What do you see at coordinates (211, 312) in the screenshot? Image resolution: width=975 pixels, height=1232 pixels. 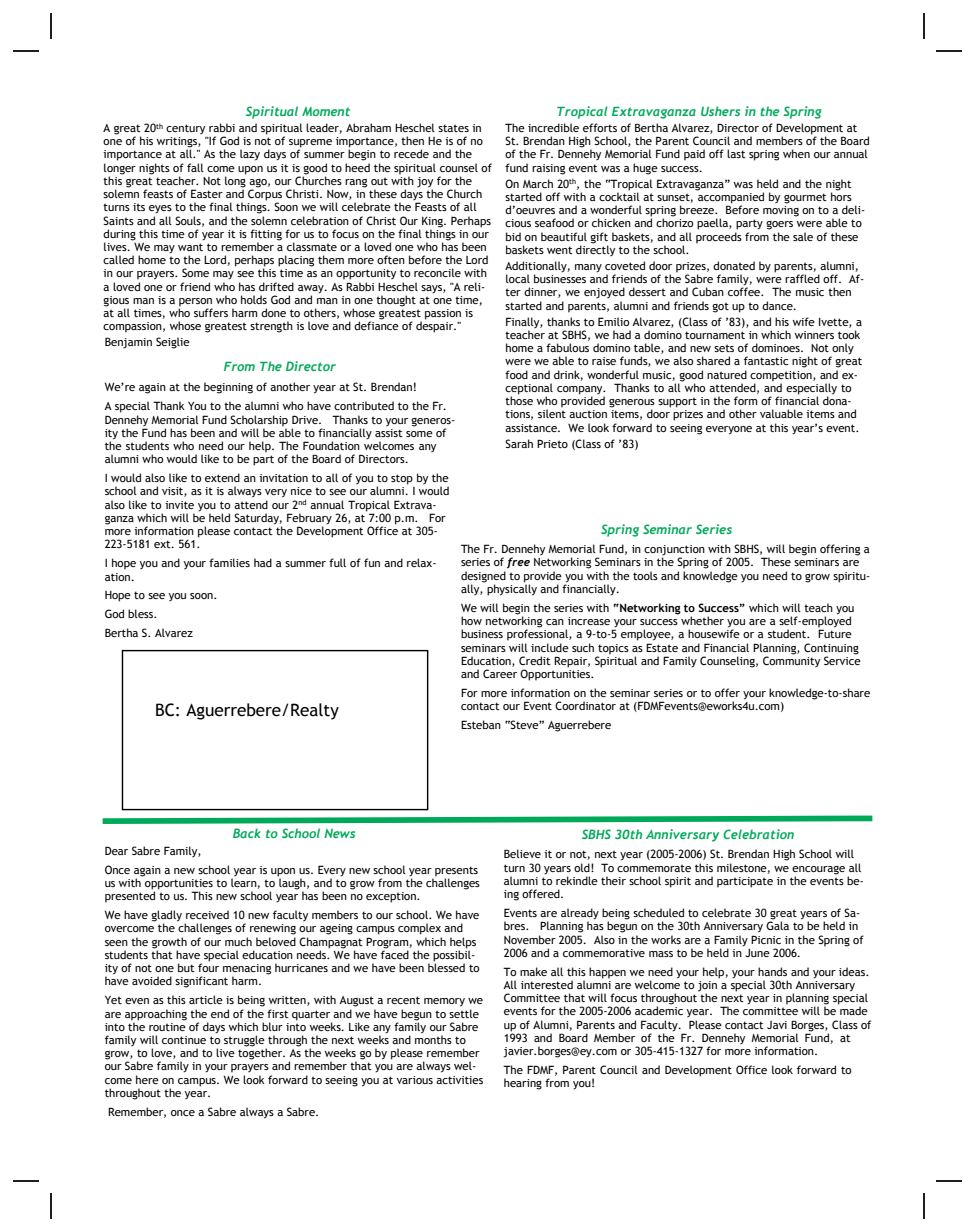 I see `suffers` at bounding box center [211, 312].
